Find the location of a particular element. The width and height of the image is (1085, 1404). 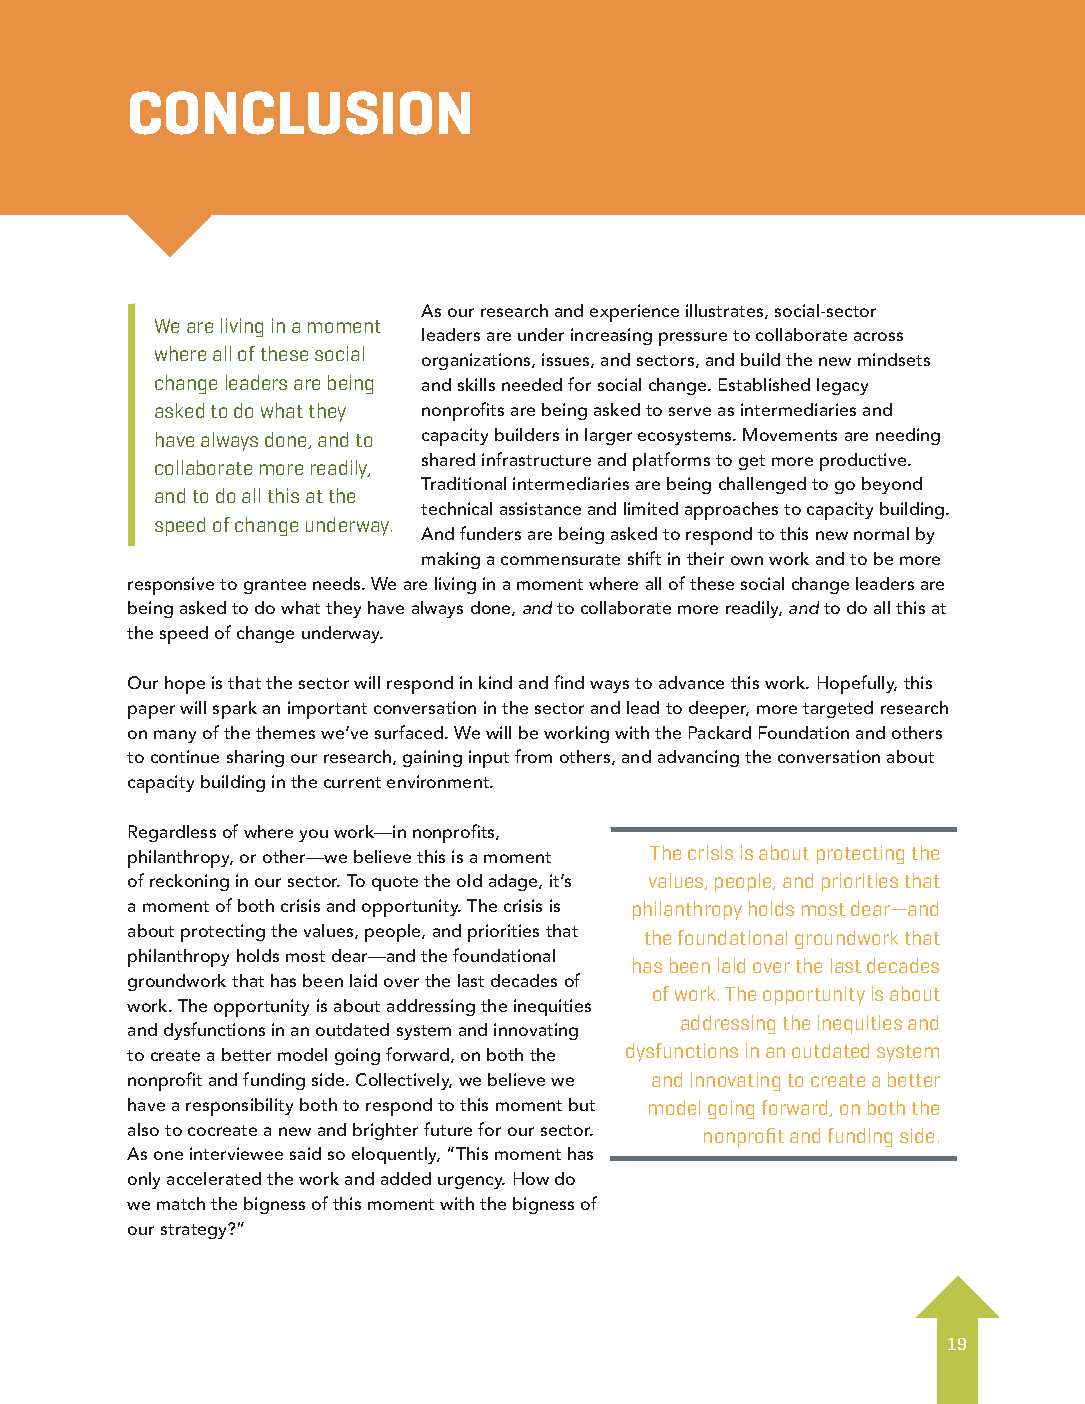

advancing is located at coordinates (698, 758).
